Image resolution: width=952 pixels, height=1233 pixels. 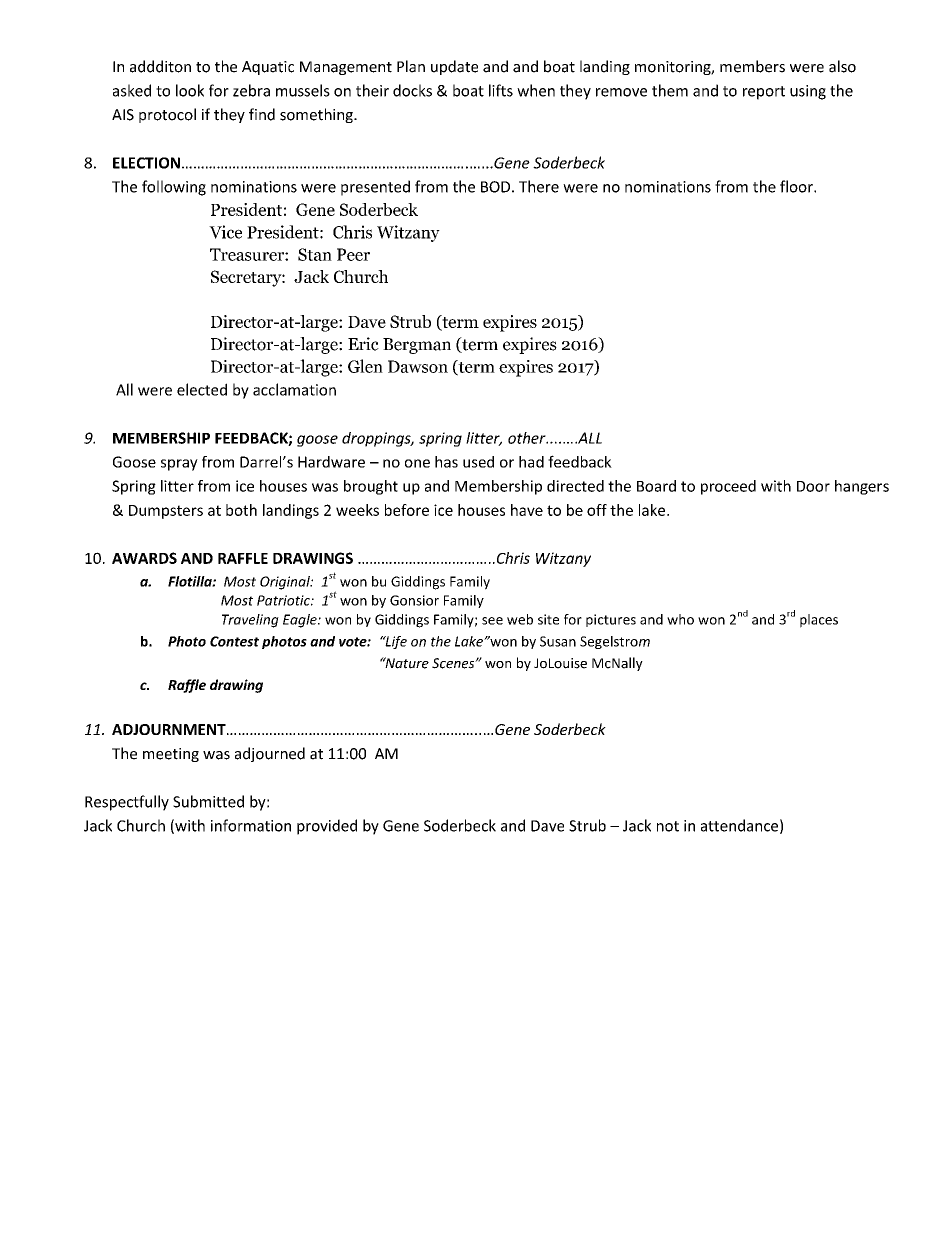 I want to click on Peer, so click(x=353, y=254).
